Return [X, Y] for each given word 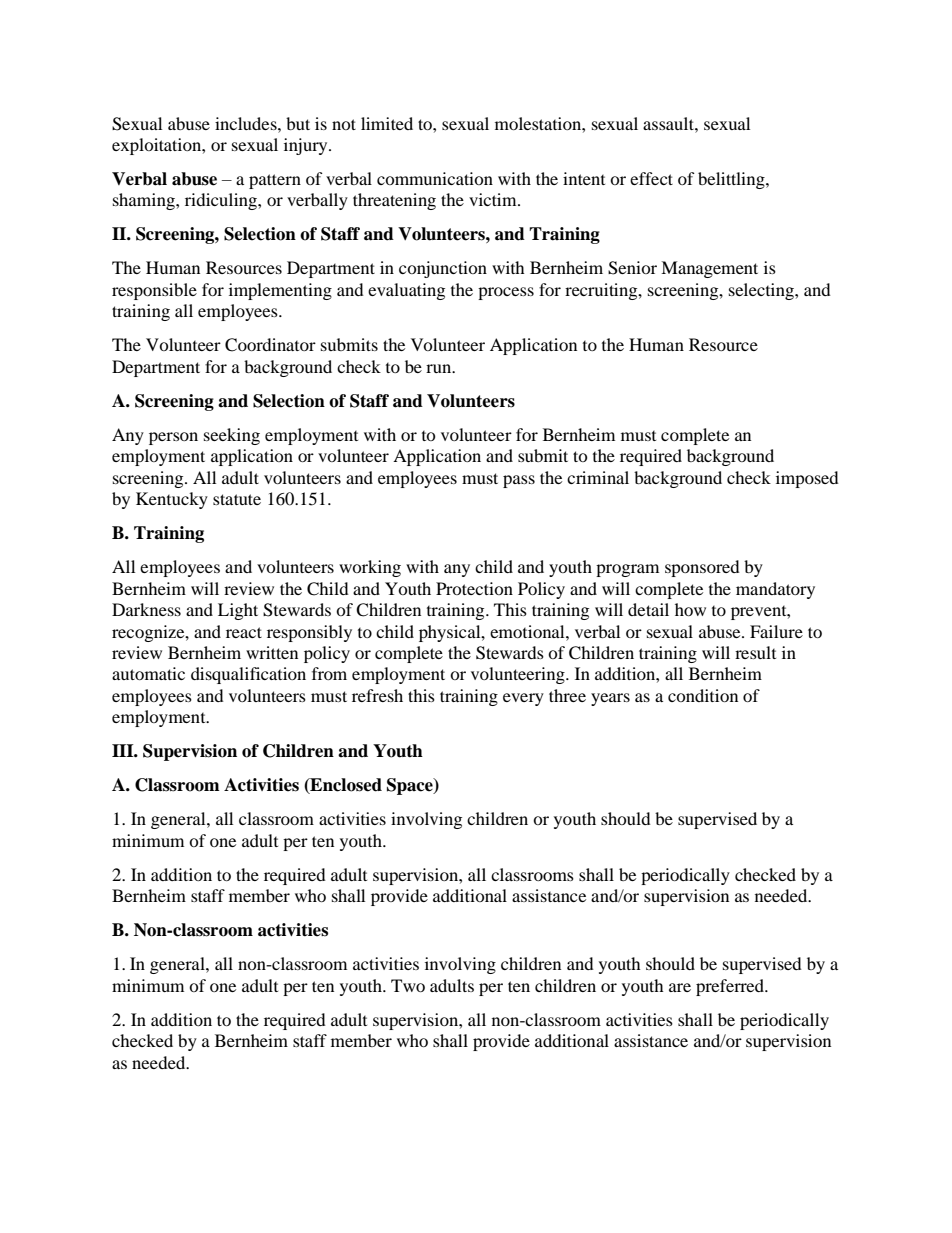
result [755, 652]
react [244, 632]
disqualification [248, 675]
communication [435, 178]
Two [408, 985]
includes [247, 123]
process [506, 293]
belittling [732, 180]
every [523, 699]
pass [519, 481]
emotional [528, 631]
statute [237, 499]
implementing [280, 291]
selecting [762, 291]
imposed [807, 479]
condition [703, 695]
